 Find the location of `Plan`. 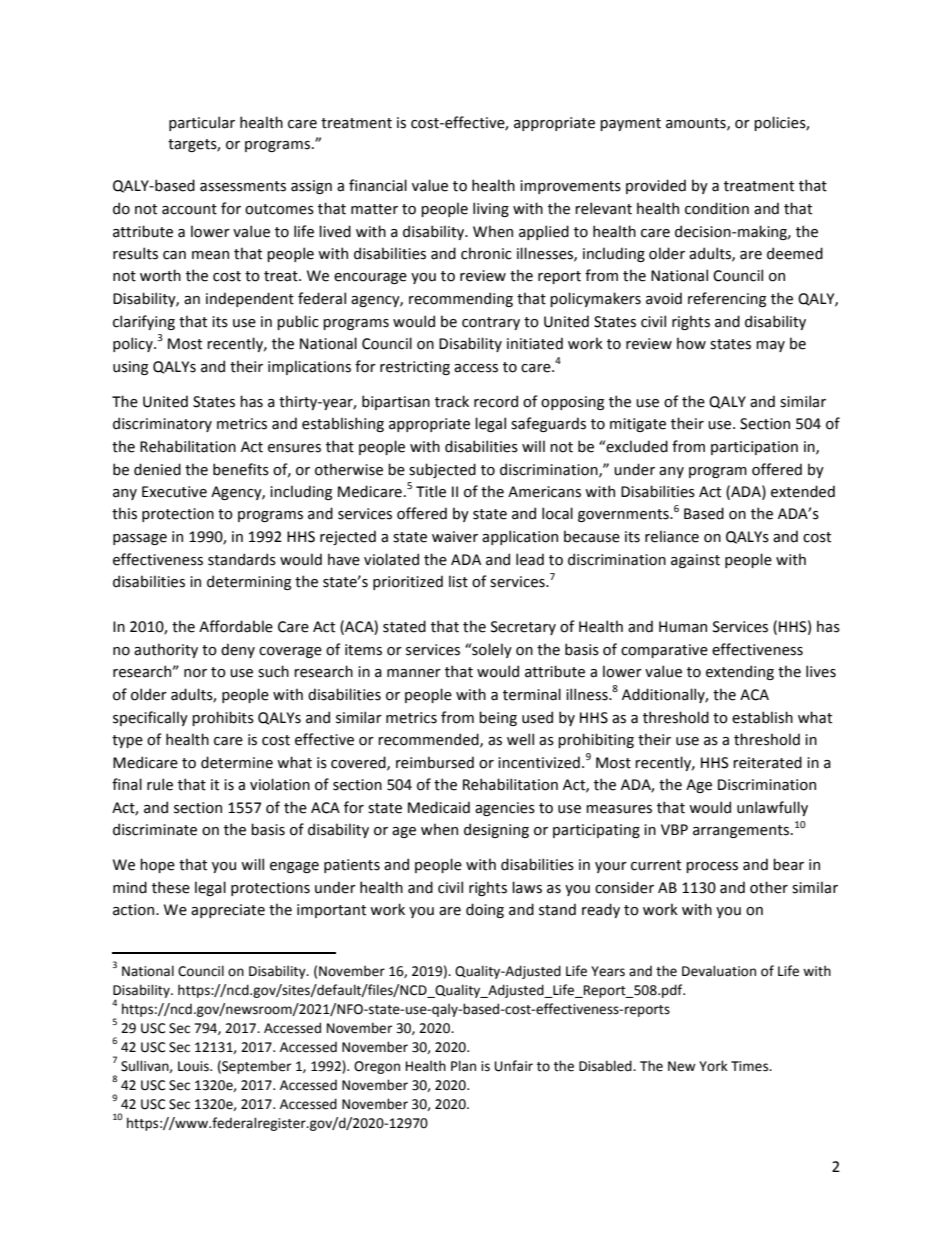

Plan is located at coordinates (463, 1066).
